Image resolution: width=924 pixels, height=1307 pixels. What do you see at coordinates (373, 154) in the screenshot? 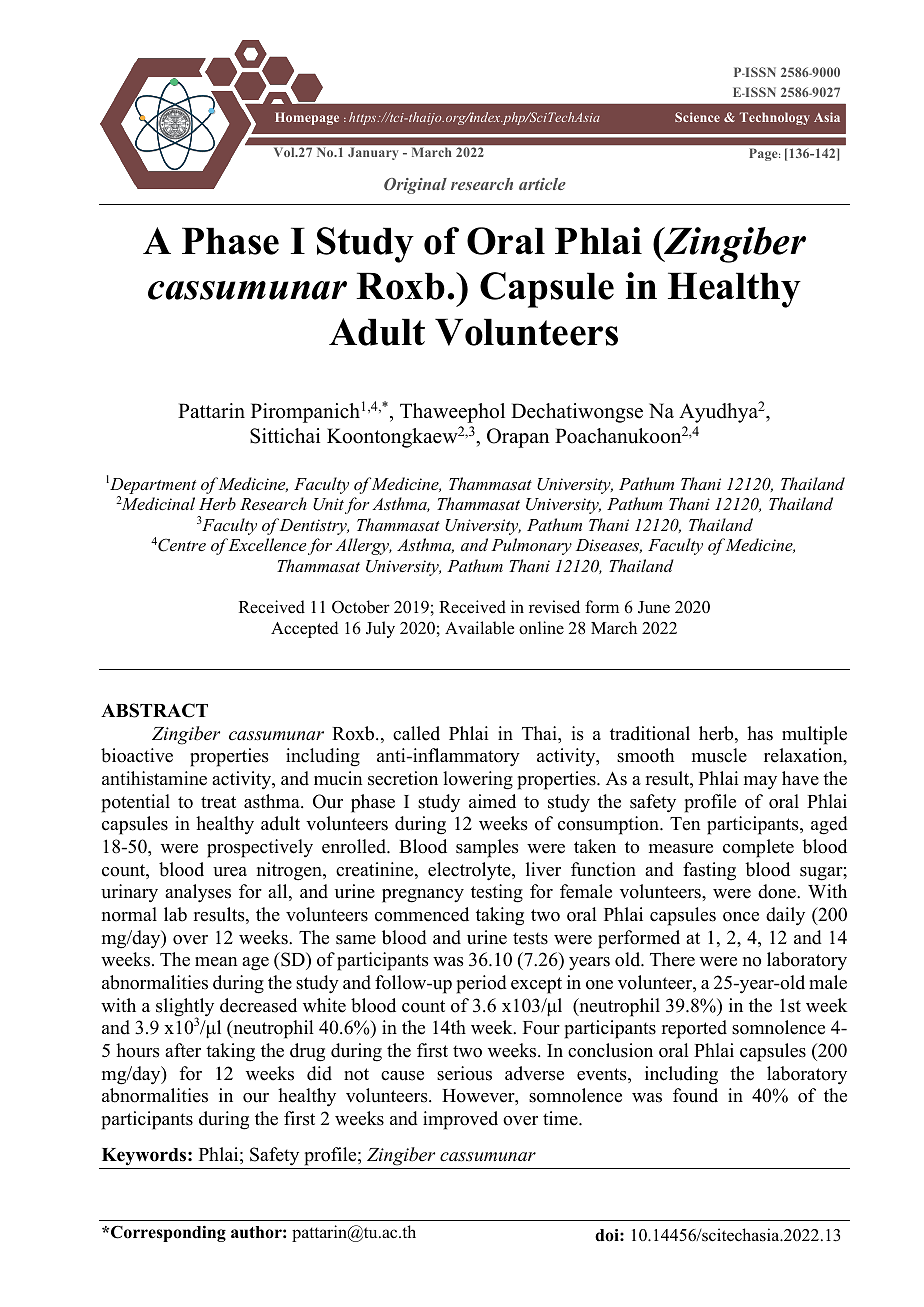
I see `January` at bounding box center [373, 154].
